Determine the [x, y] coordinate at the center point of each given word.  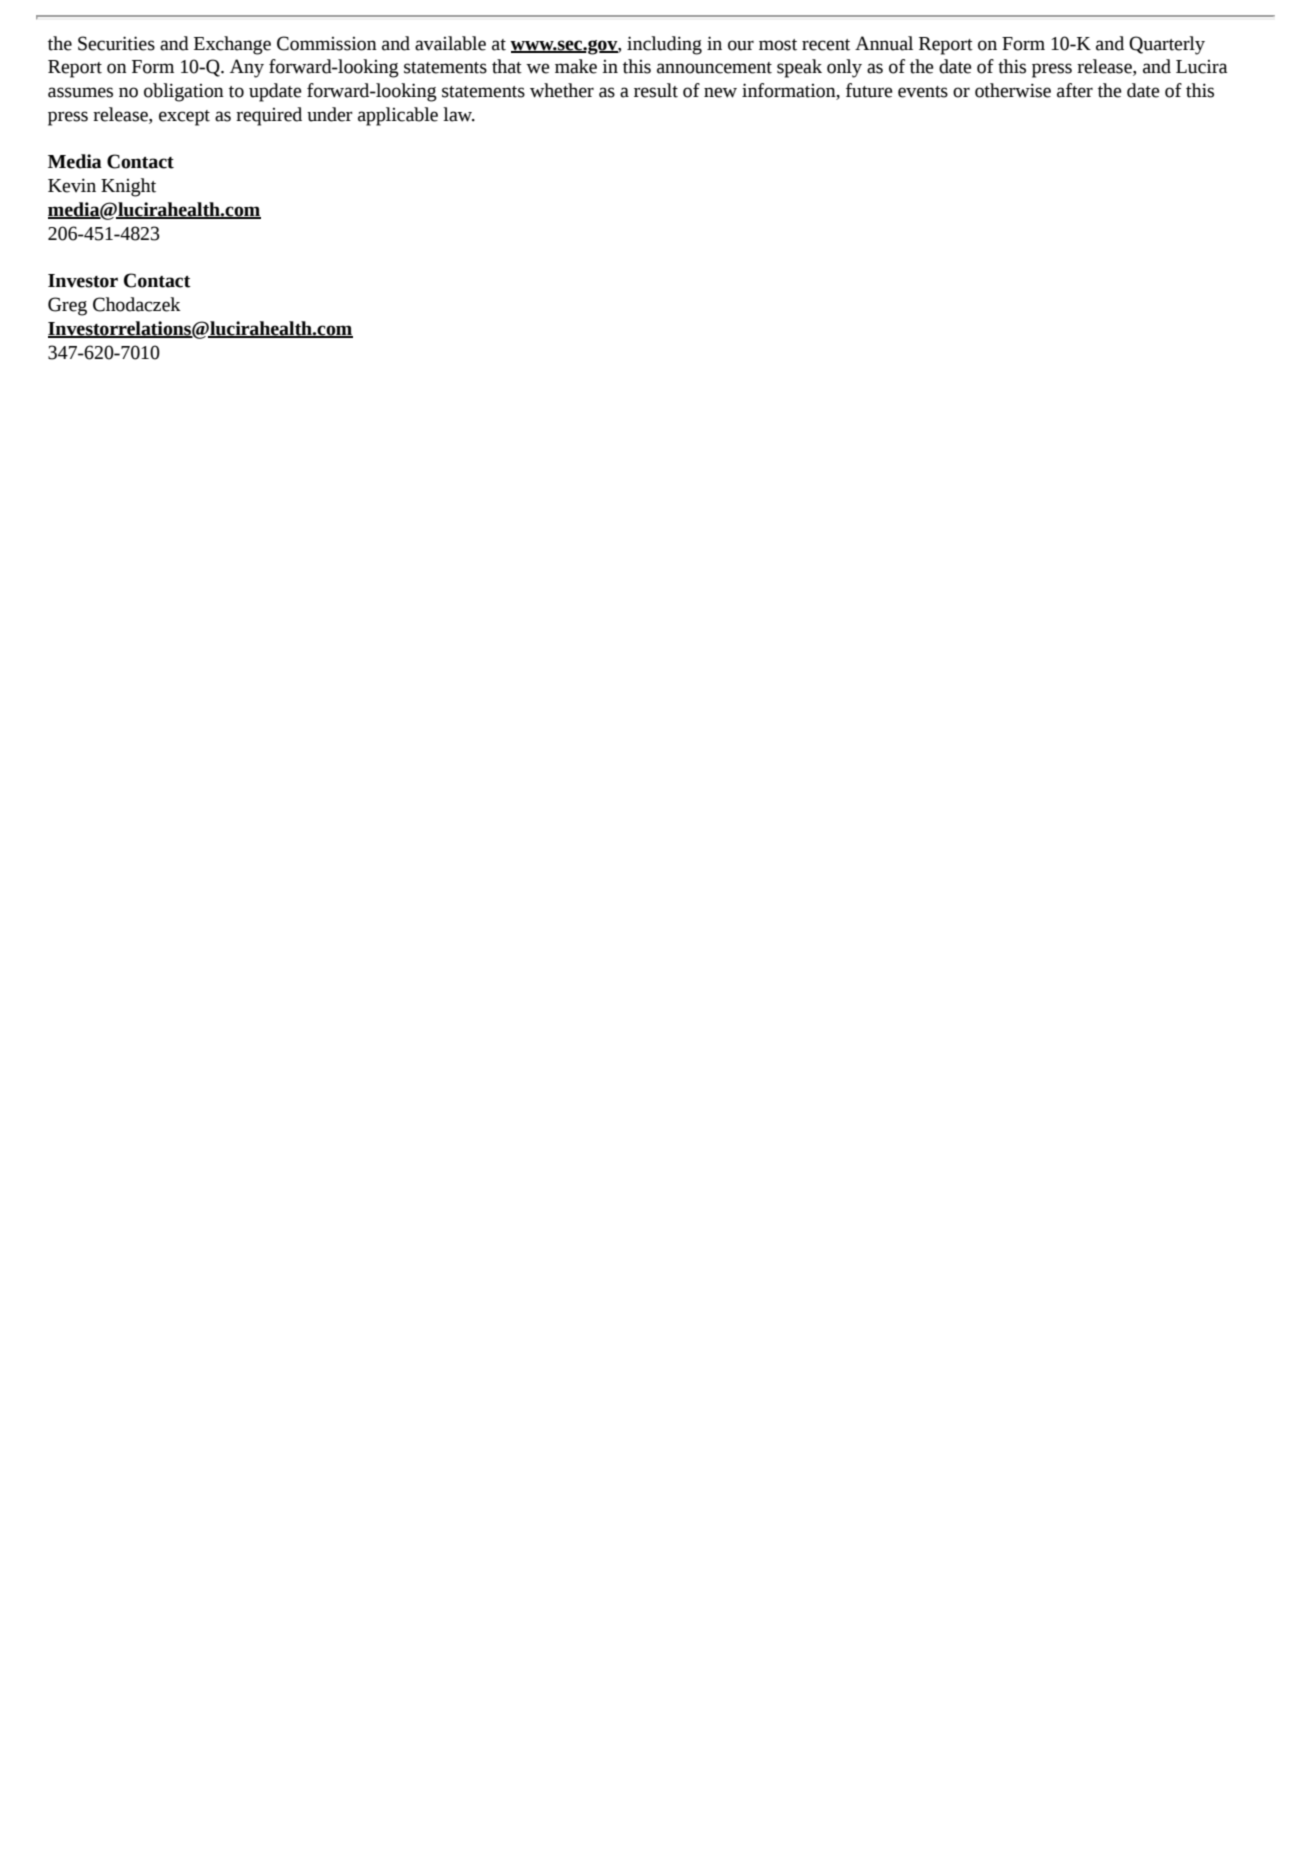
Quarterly [1167, 45]
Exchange [232, 45]
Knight [128, 187]
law [459, 114]
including [664, 45]
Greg [67, 306]
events [923, 92]
